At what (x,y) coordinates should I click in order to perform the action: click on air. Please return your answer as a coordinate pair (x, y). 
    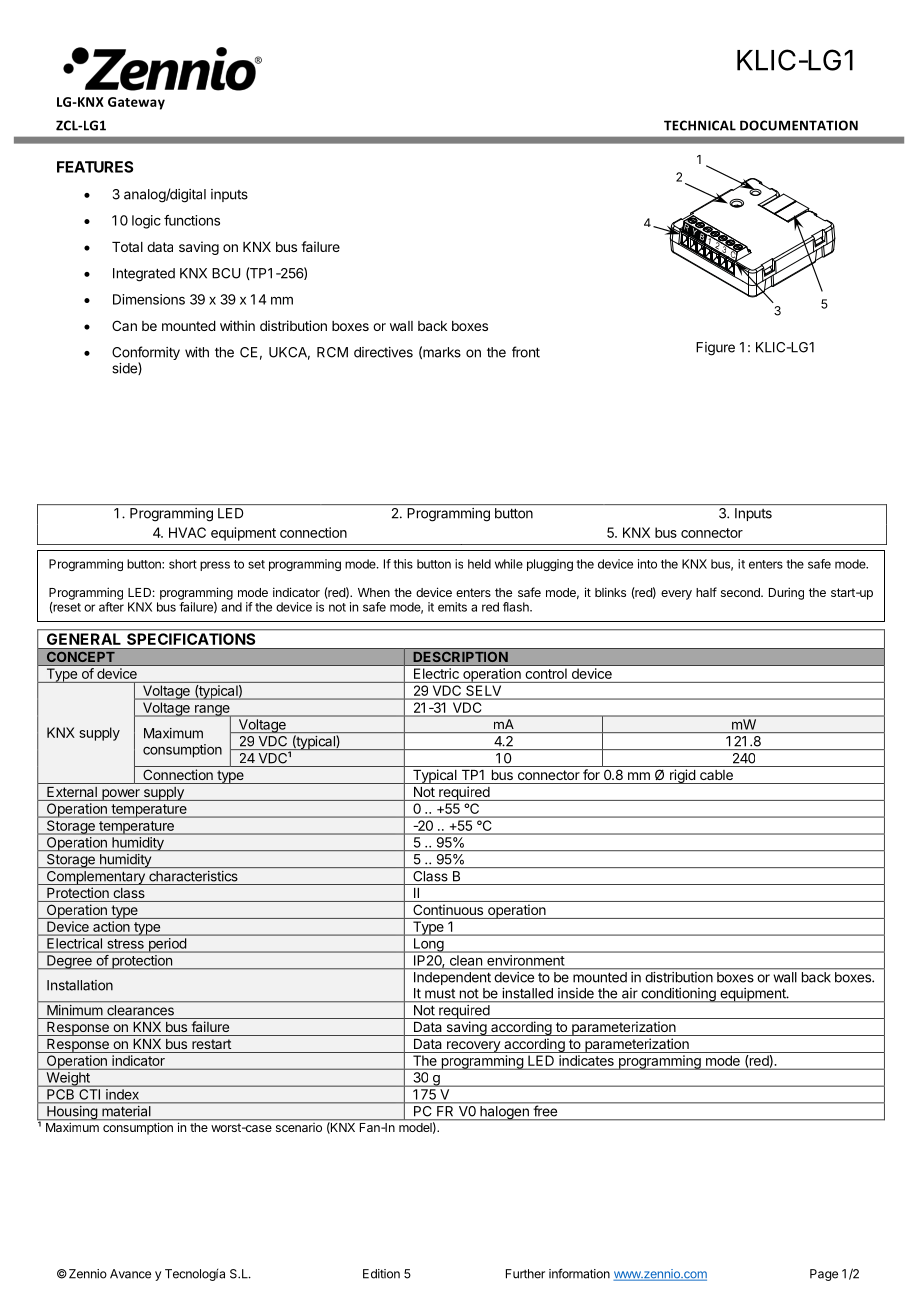
    Looking at the image, I should click on (630, 993).
